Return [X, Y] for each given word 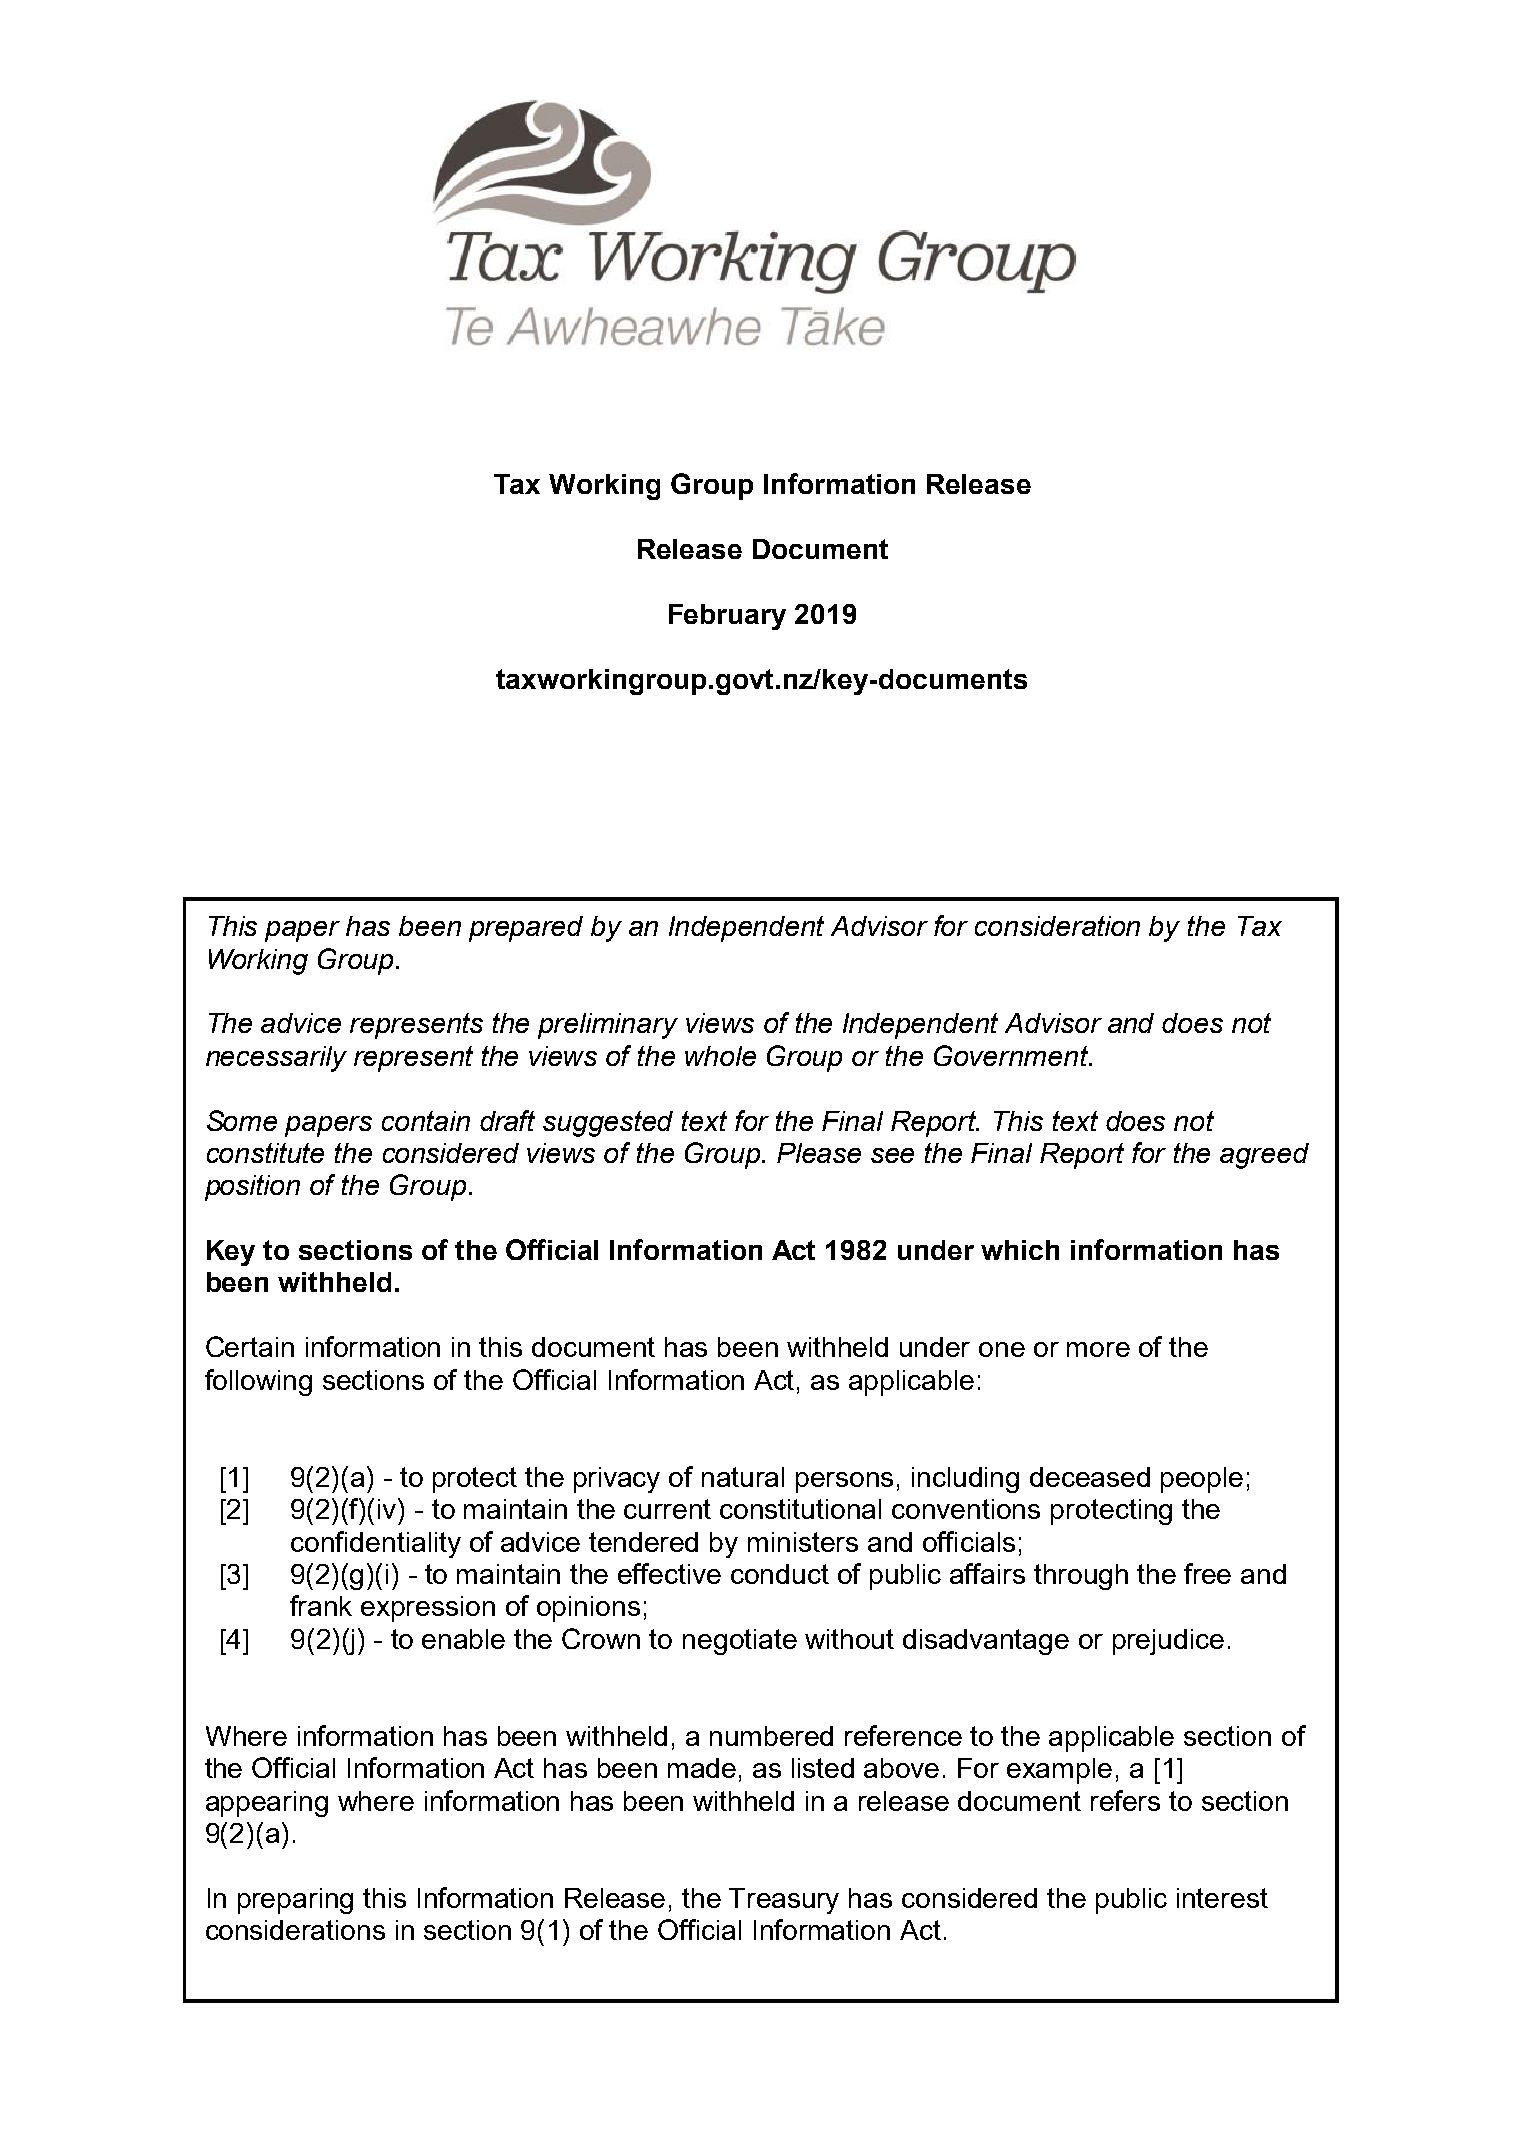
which [1020, 1250]
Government [1012, 1055]
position [252, 1188]
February [727, 617]
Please [819, 1153]
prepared [526, 929]
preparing [295, 1901]
